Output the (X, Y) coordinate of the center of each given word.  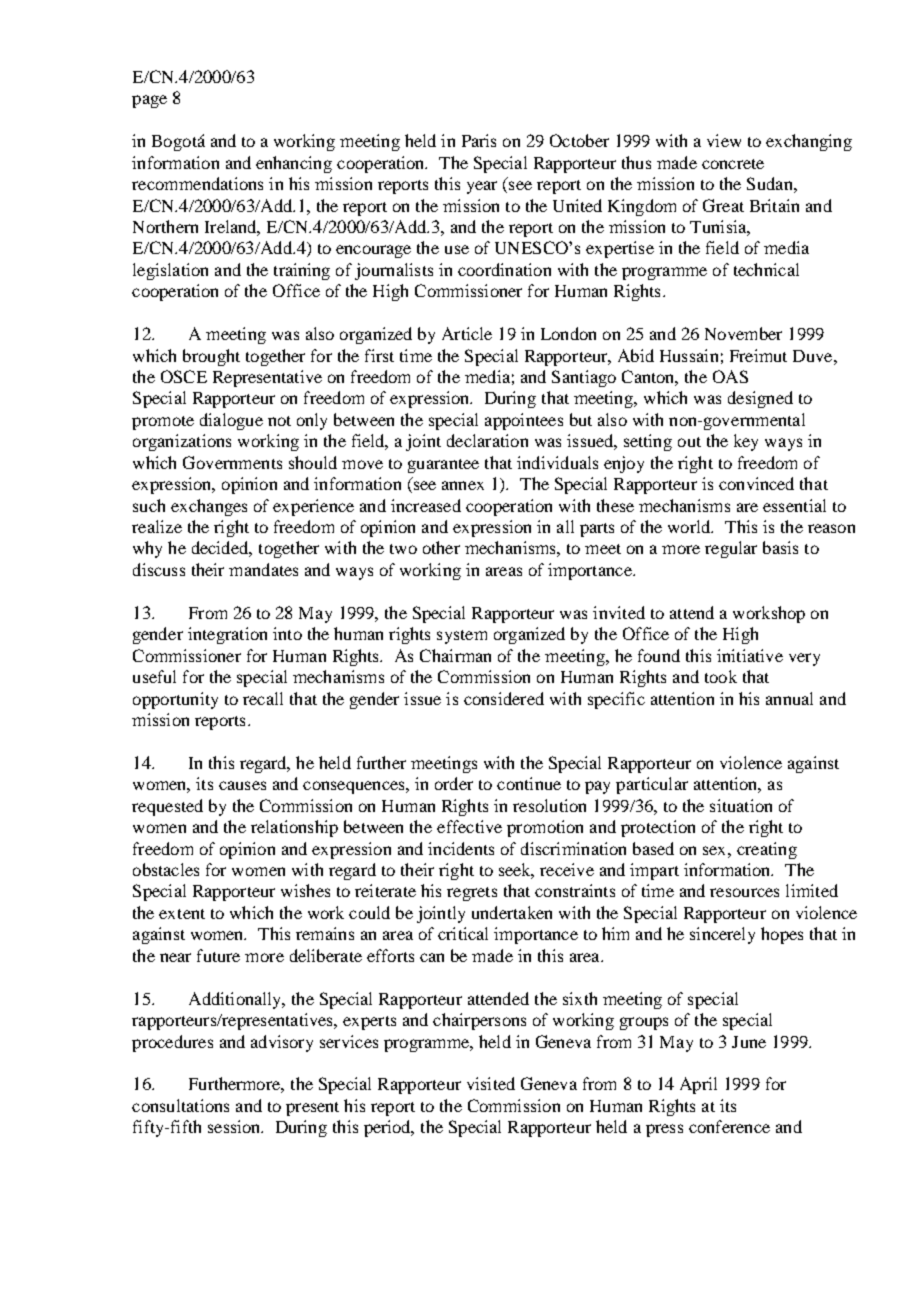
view (724, 140)
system (462, 637)
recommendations (197, 183)
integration (227, 635)
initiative (750, 655)
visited (491, 1083)
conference (729, 1126)
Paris (479, 140)
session (235, 1126)
